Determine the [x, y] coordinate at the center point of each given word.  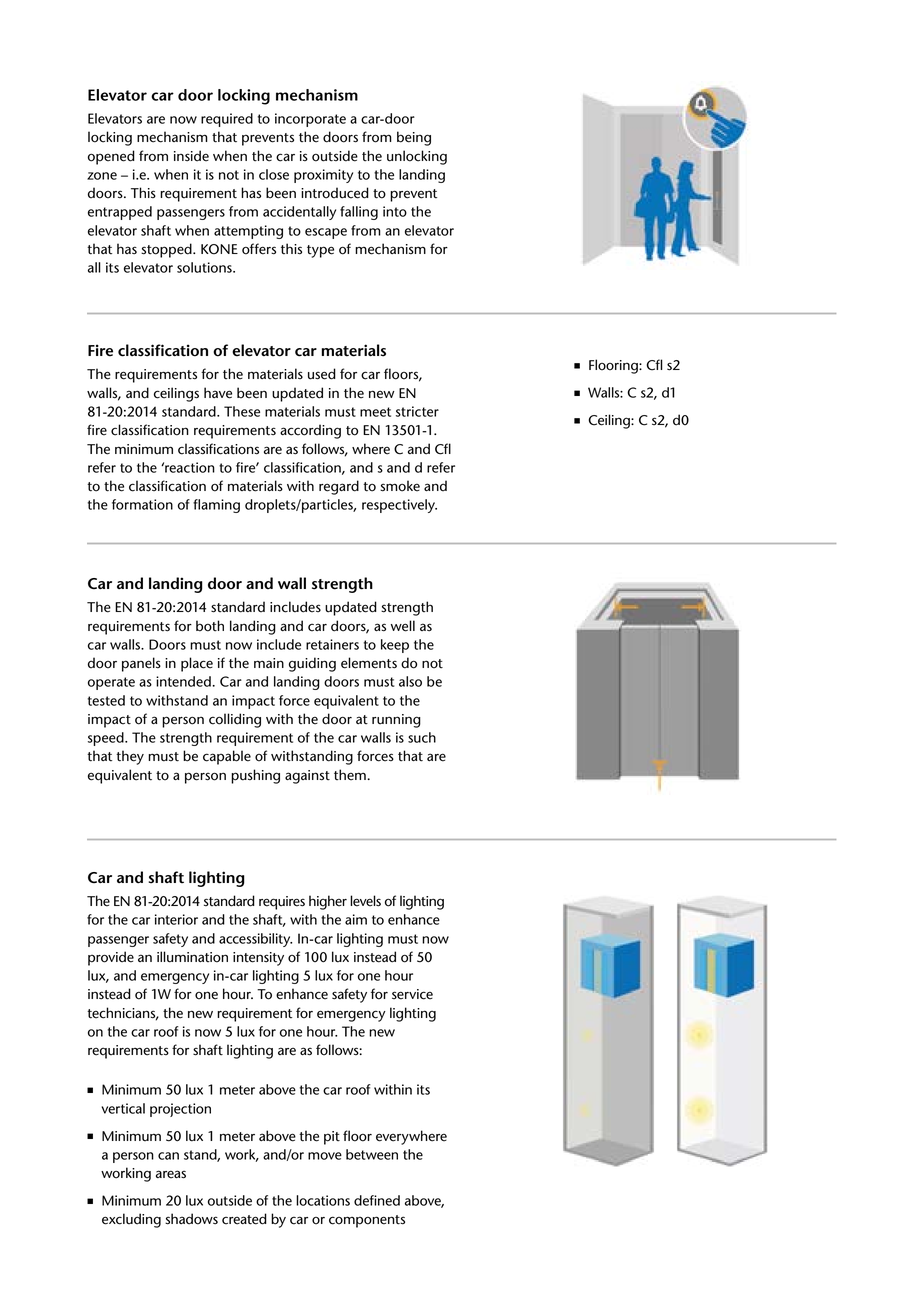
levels [365, 901]
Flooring [614, 366]
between [372, 1154]
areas [171, 1174]
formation [142, 504]
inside [191, 156]
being [414, 138]
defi [365, 1200]
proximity [323, 176]
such [422, 737]
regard [339, 487]
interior [176, 919]
